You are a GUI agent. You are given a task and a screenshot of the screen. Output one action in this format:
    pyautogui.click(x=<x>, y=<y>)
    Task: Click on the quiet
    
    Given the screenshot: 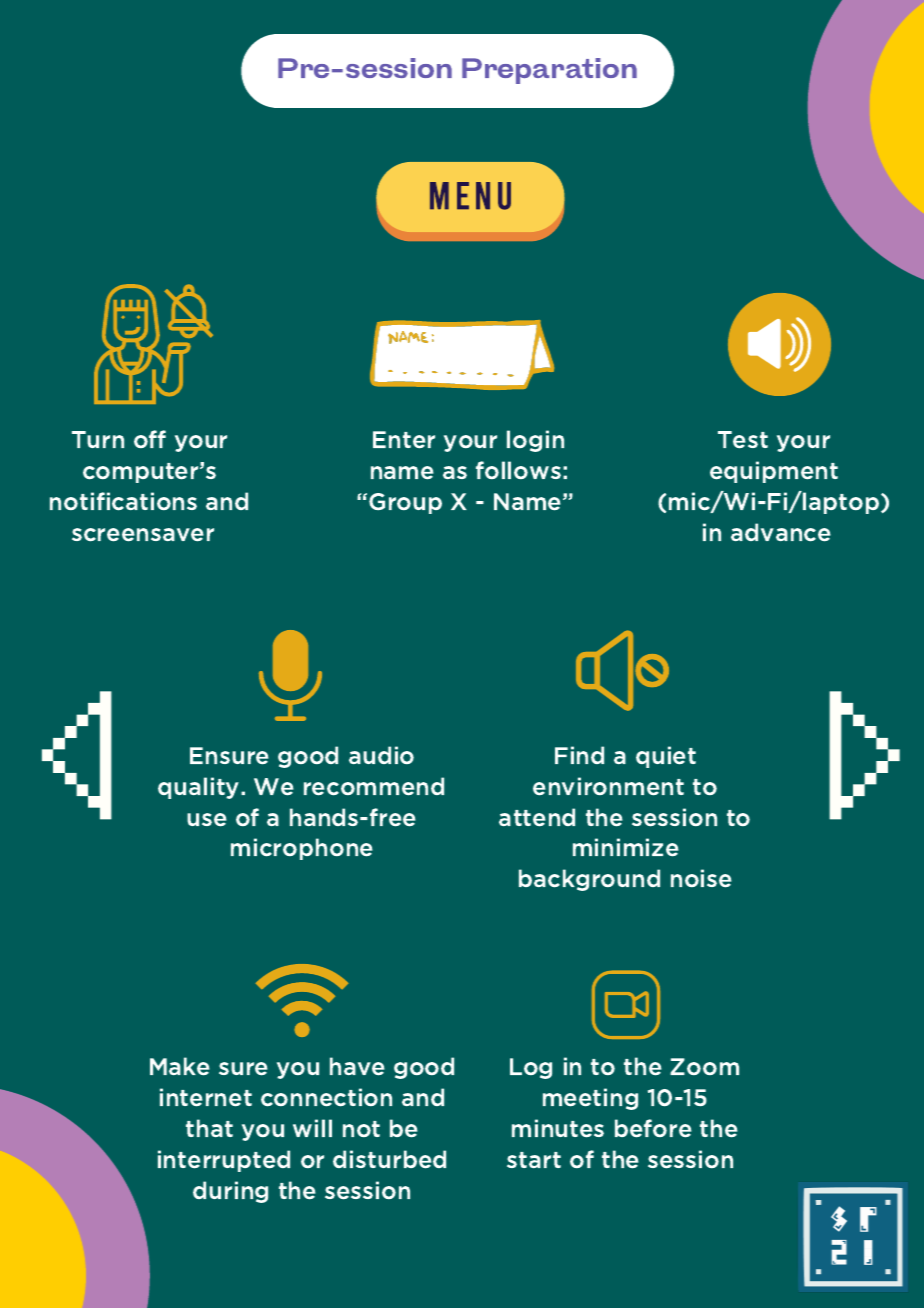 What is the action you would take?
    pyautogui.click(x=666, y=757)
